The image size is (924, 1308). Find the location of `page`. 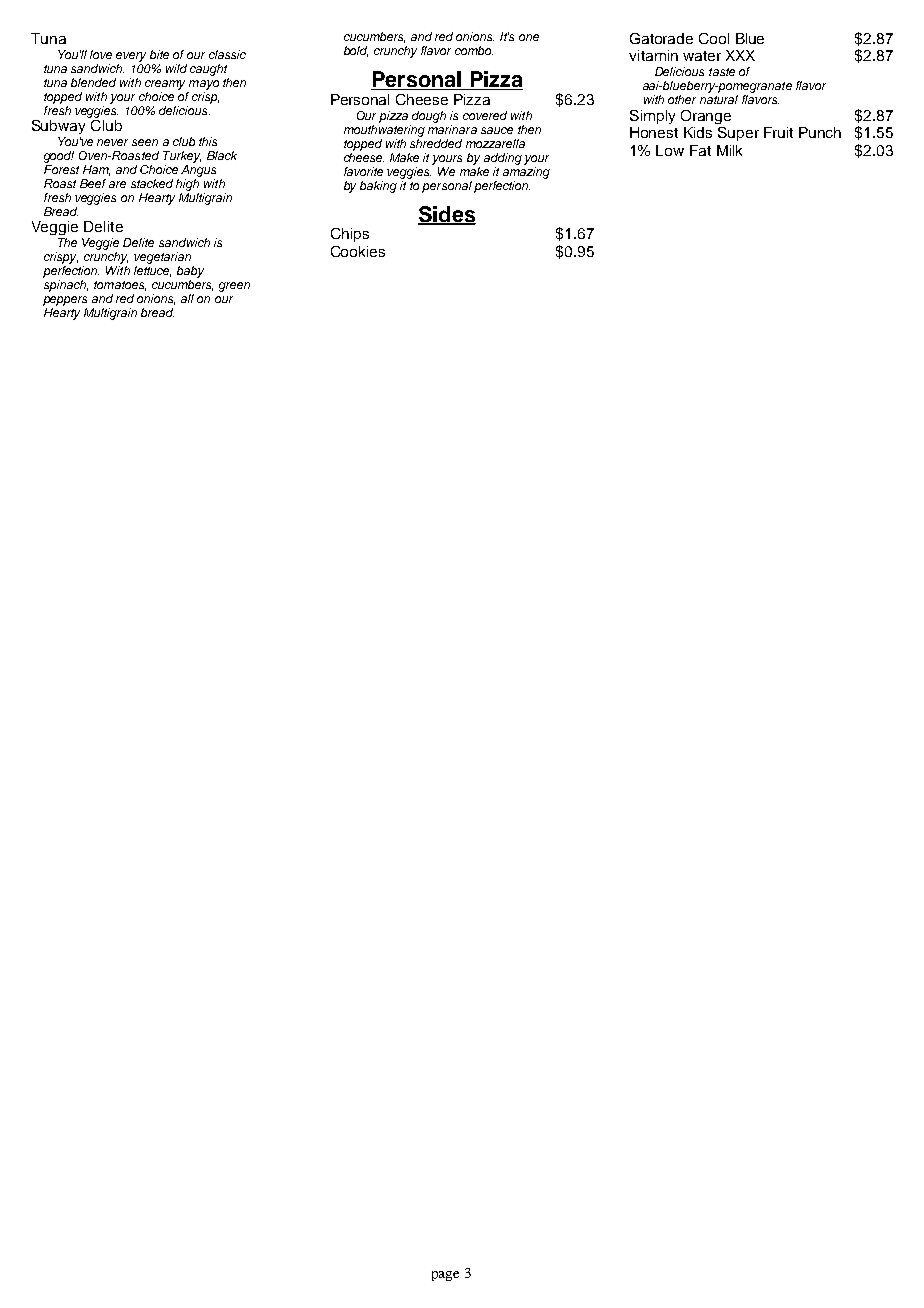

page is located at coordinates (445, 1276).
